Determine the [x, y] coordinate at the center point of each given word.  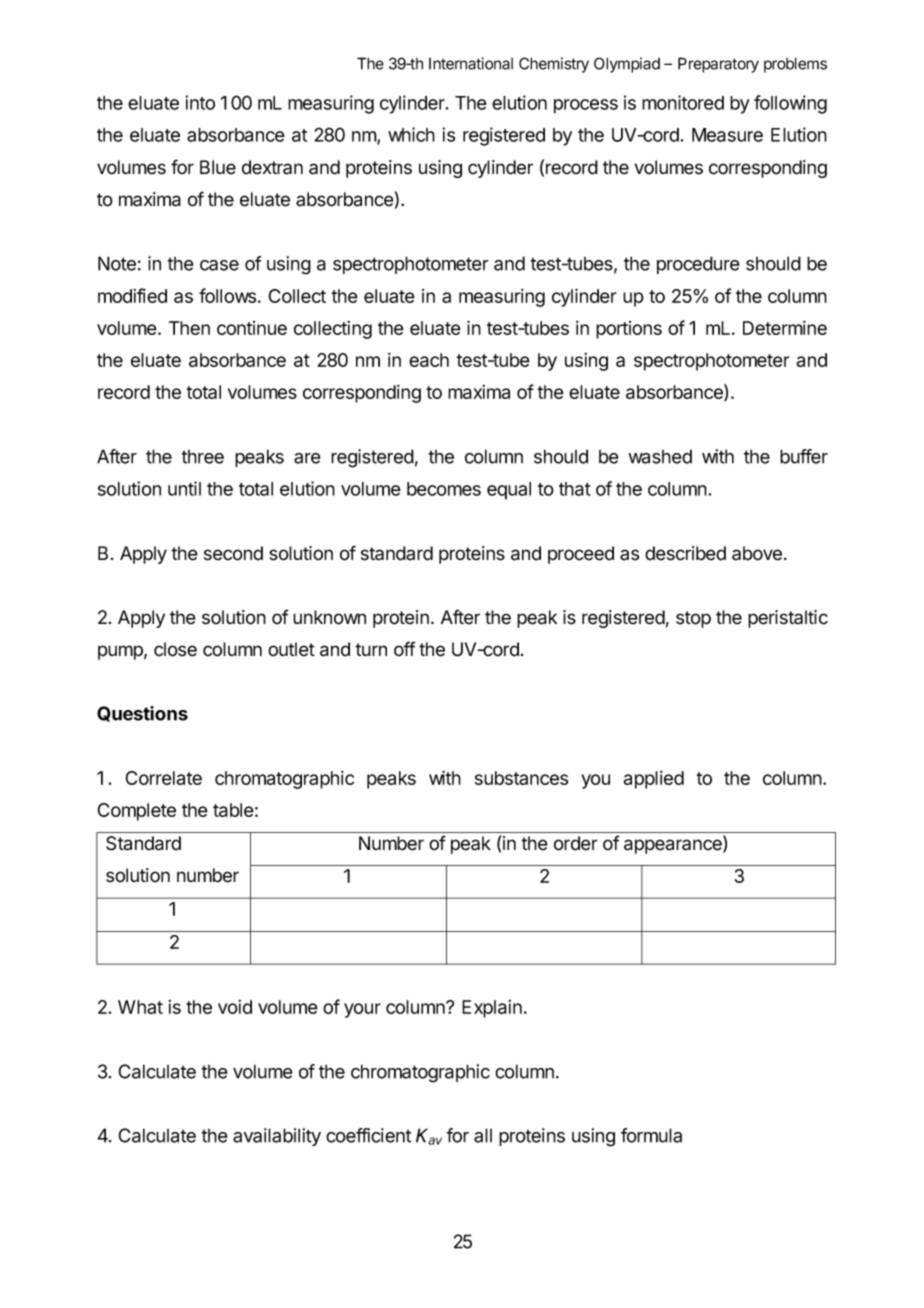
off [404, 649]
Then [189, 328]
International [471, 63]
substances [521, 778]
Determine [785, 328]
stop [693, 619]
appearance [674, 846]
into [200, 102]
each [429, 360]
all [483, 1135]
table [233, 810]
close [175, 649]
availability [277, 1137]
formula [651, 1135]
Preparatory [718, 65]
